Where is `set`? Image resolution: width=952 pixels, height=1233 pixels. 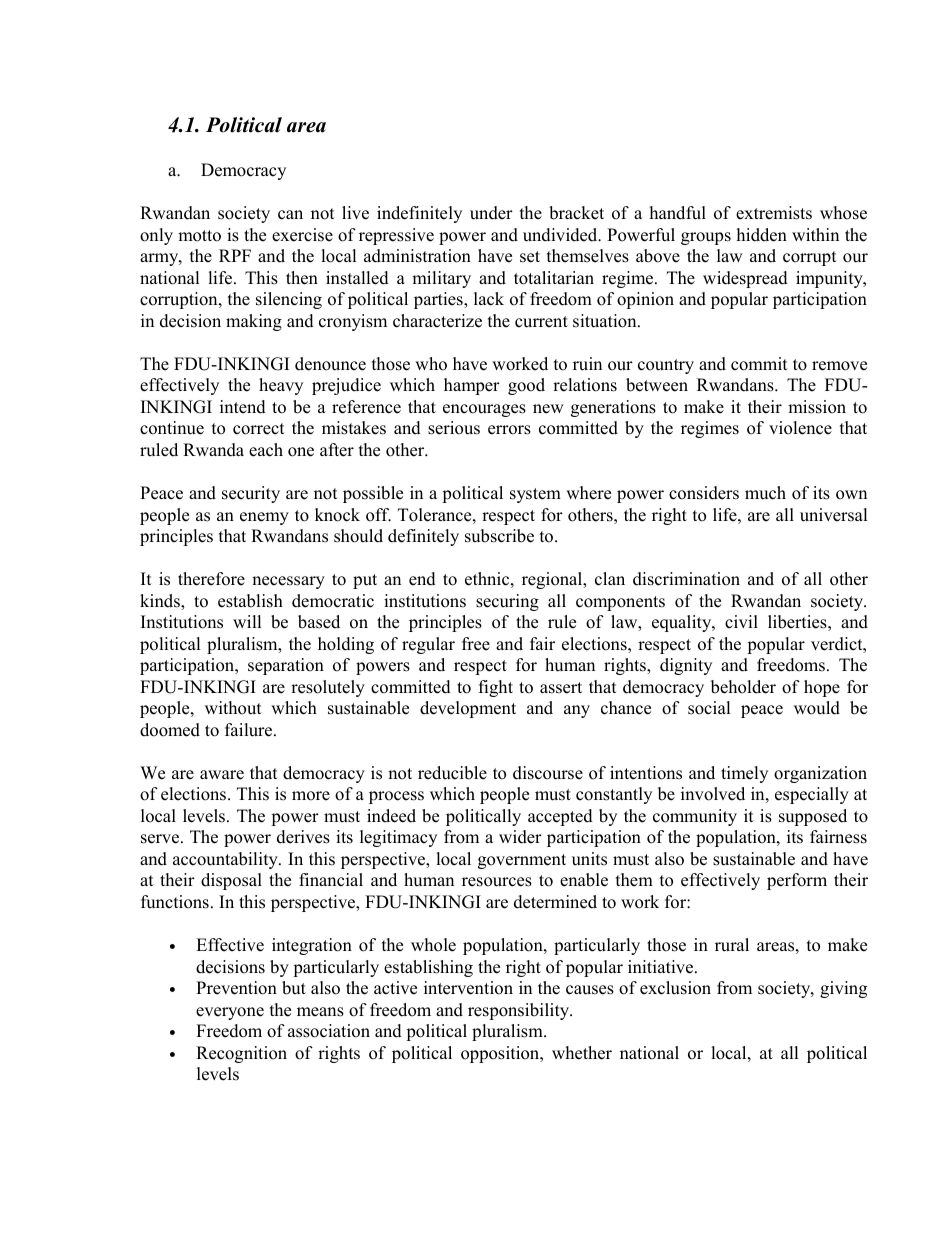 set is located at coordinates (530, 257).
